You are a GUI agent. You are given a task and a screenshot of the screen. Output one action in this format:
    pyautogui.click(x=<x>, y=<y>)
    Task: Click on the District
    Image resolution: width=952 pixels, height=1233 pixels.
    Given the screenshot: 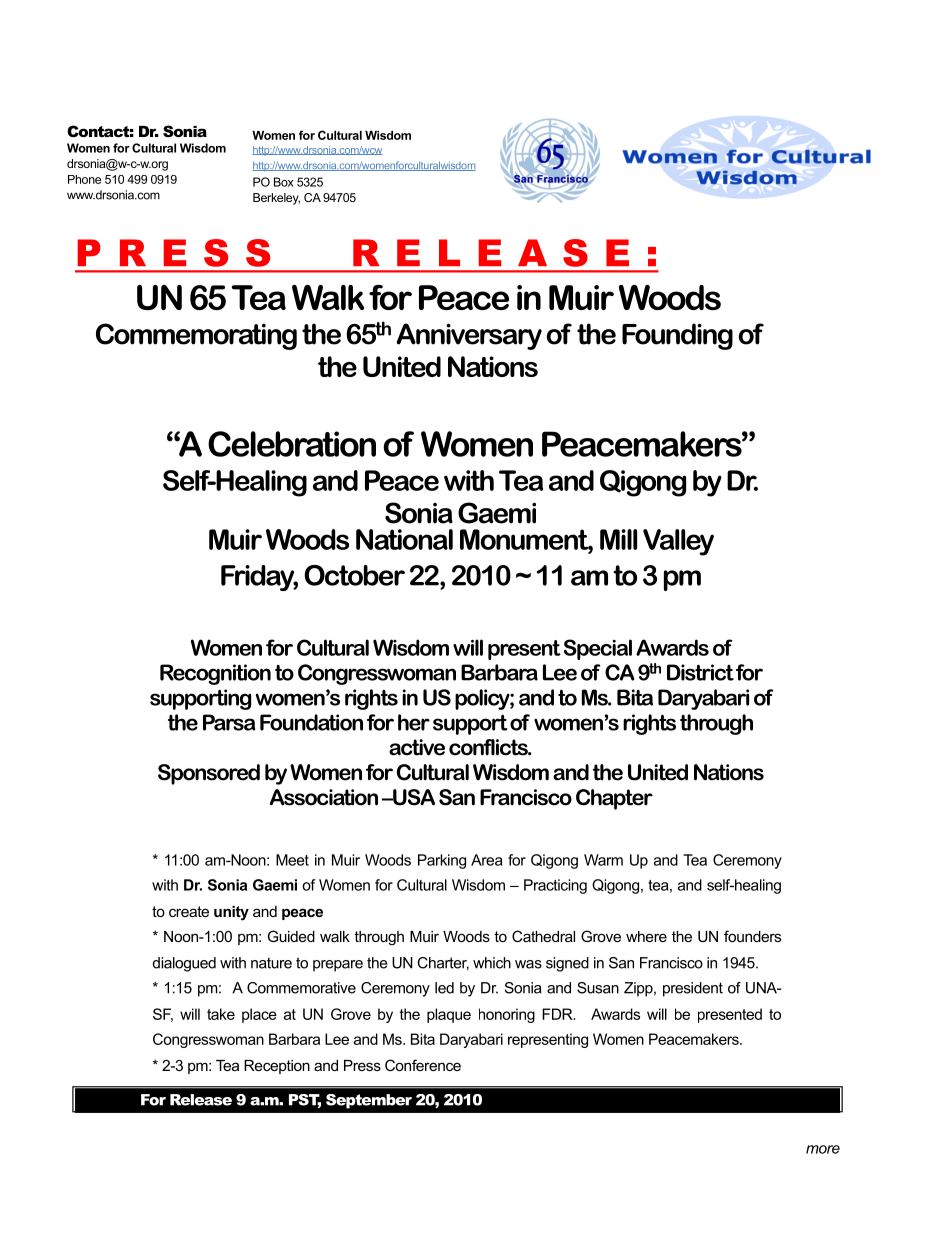 What is the action you would take?
    pyautogui.click(x=700, y=672)
